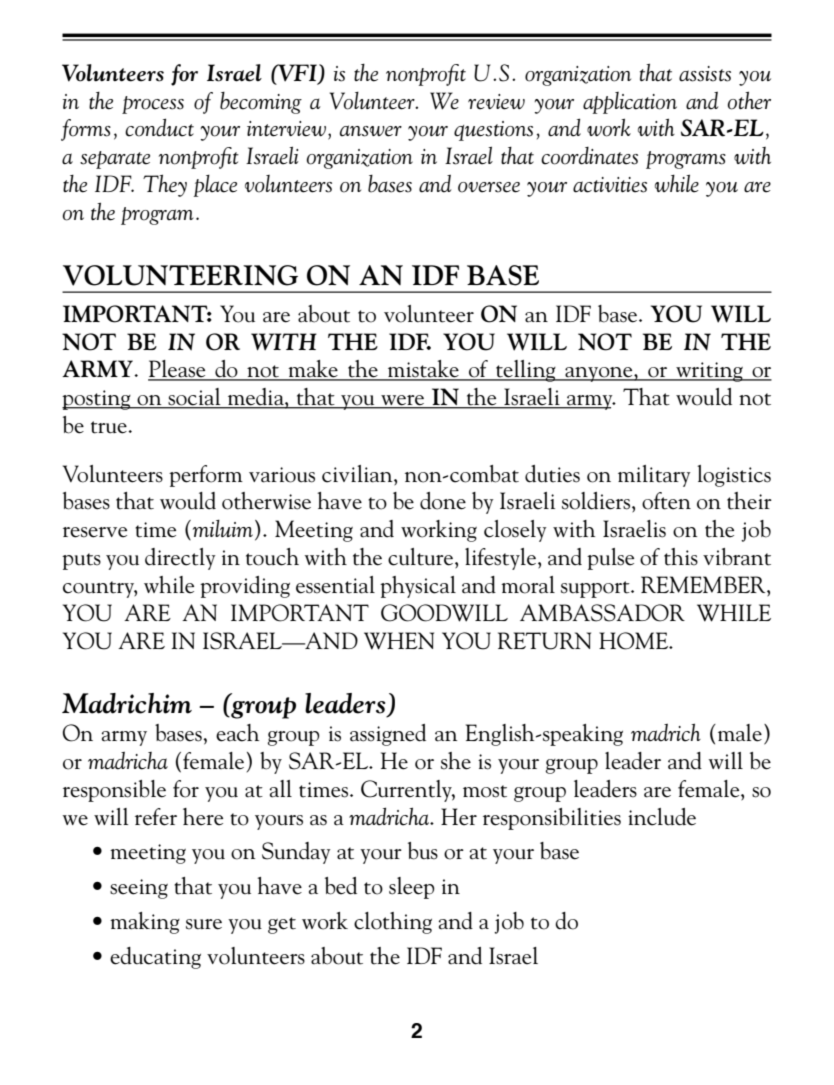 The width and height of the screenshot is (834, 1085). What do you see at coordinates (630, 103) in the screenshot?
I see `application` at bounding box center [630, 103].
